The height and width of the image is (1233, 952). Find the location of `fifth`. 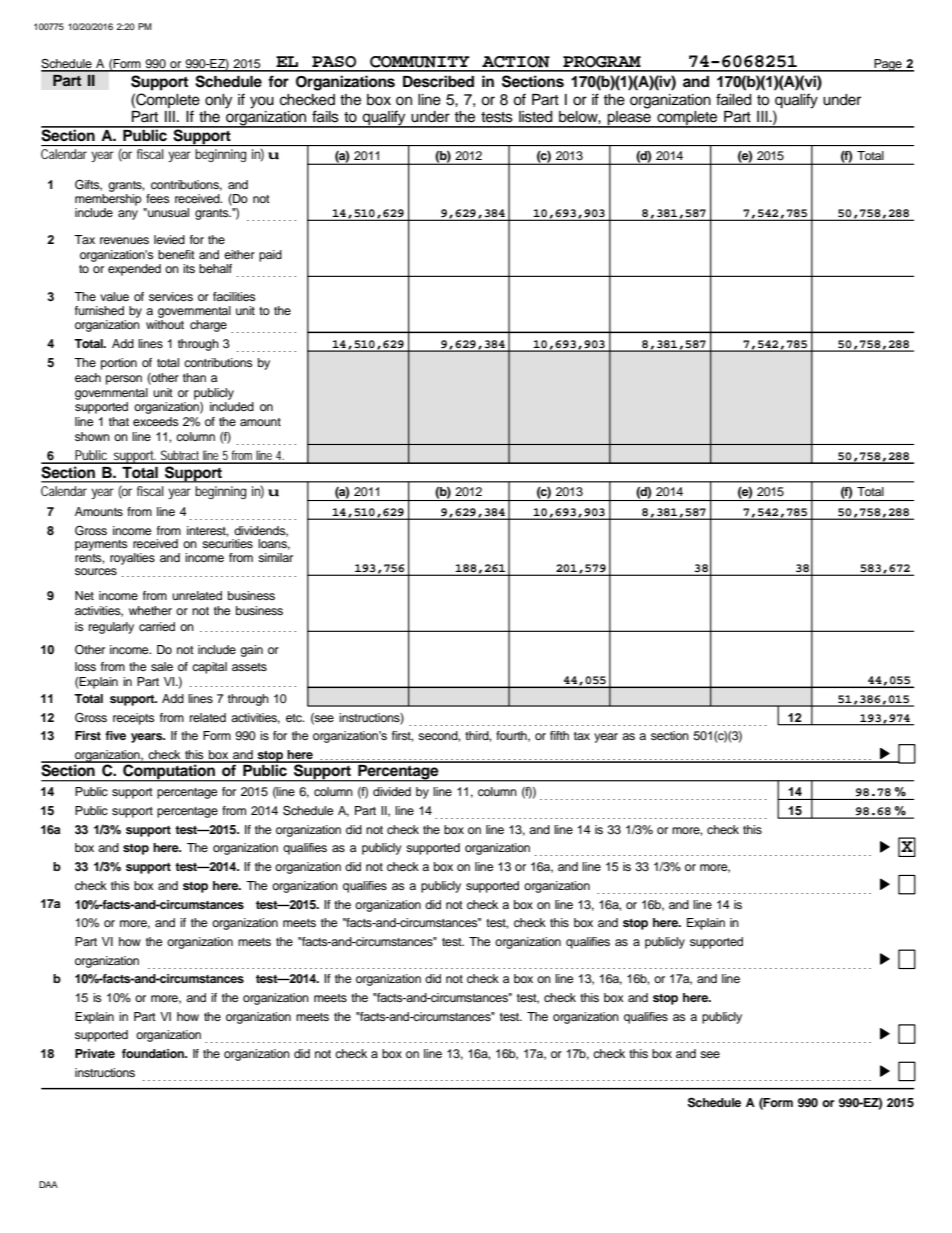

fifth is located at coordinates (559, 735).
